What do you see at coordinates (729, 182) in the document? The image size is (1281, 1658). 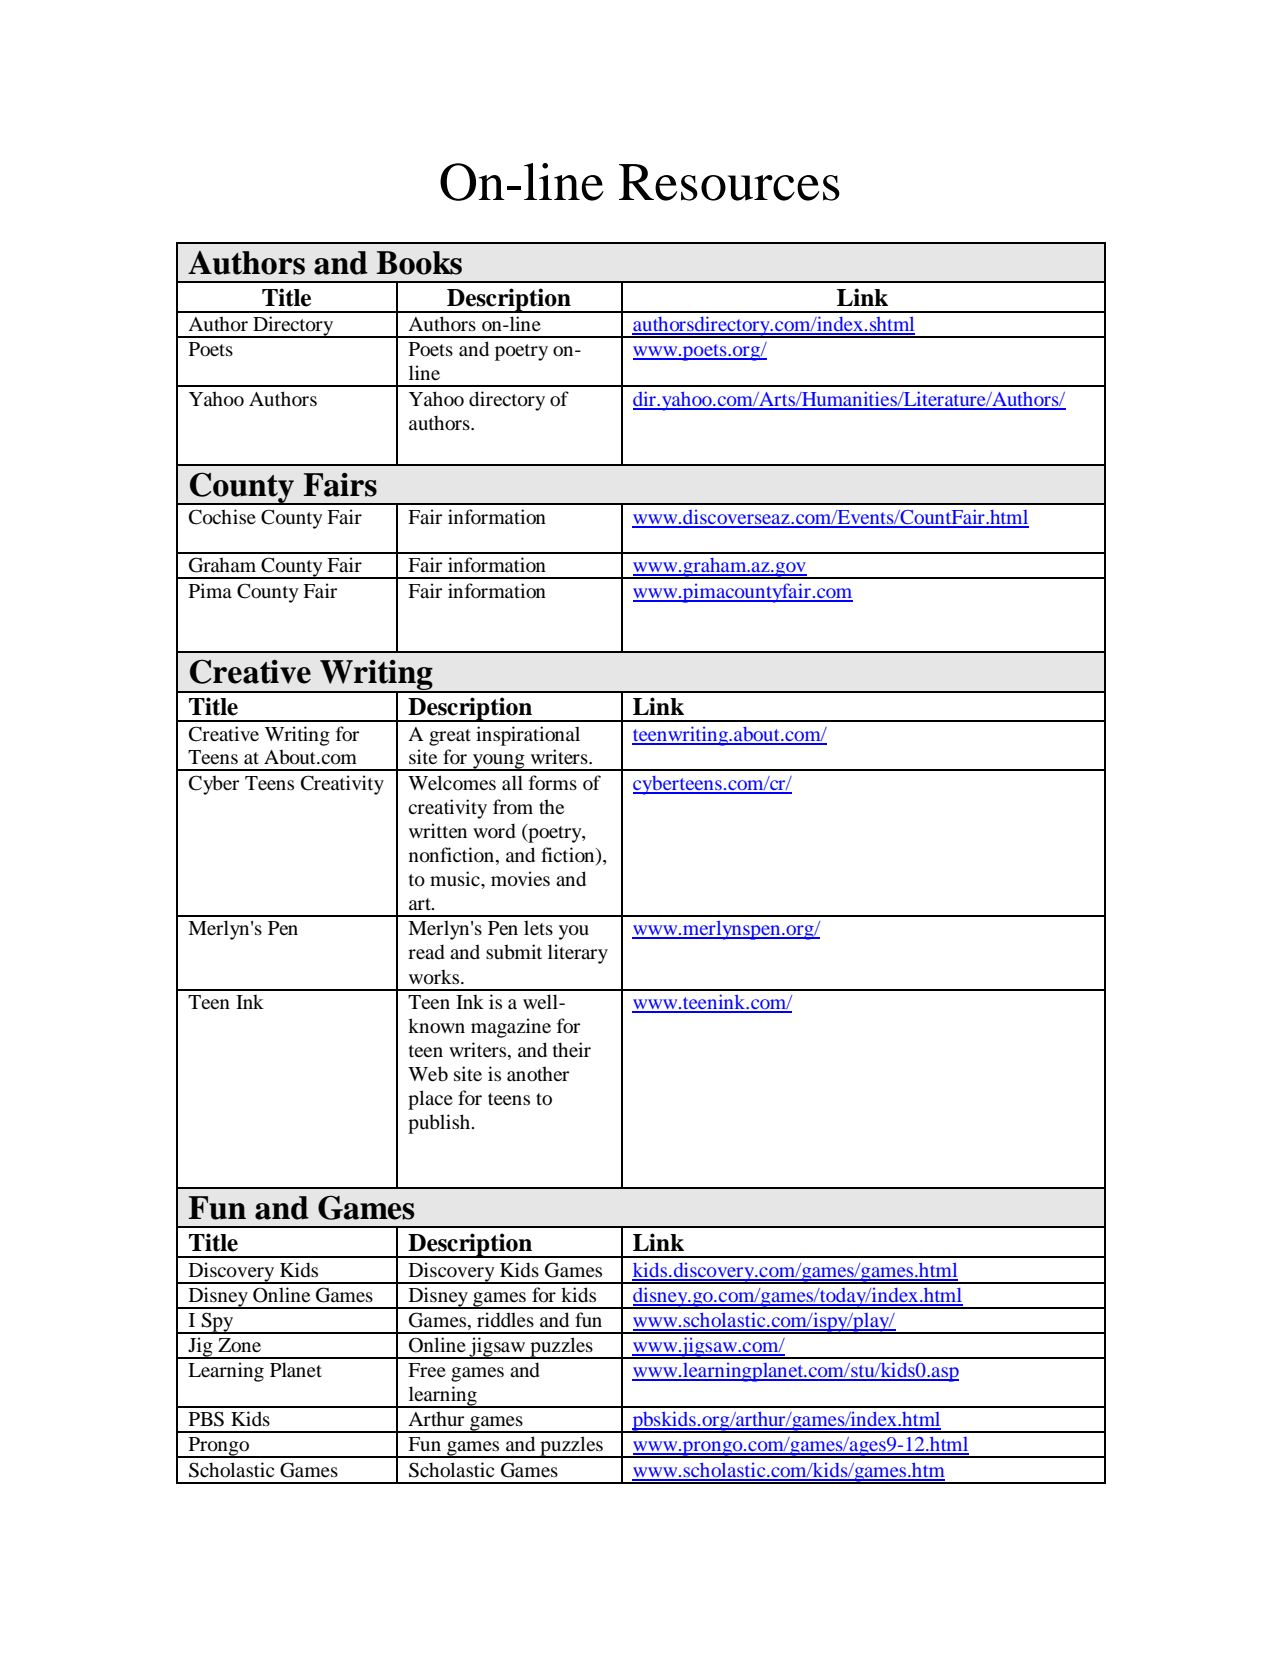 I see `Resources` at bounding box center [729, 182].
